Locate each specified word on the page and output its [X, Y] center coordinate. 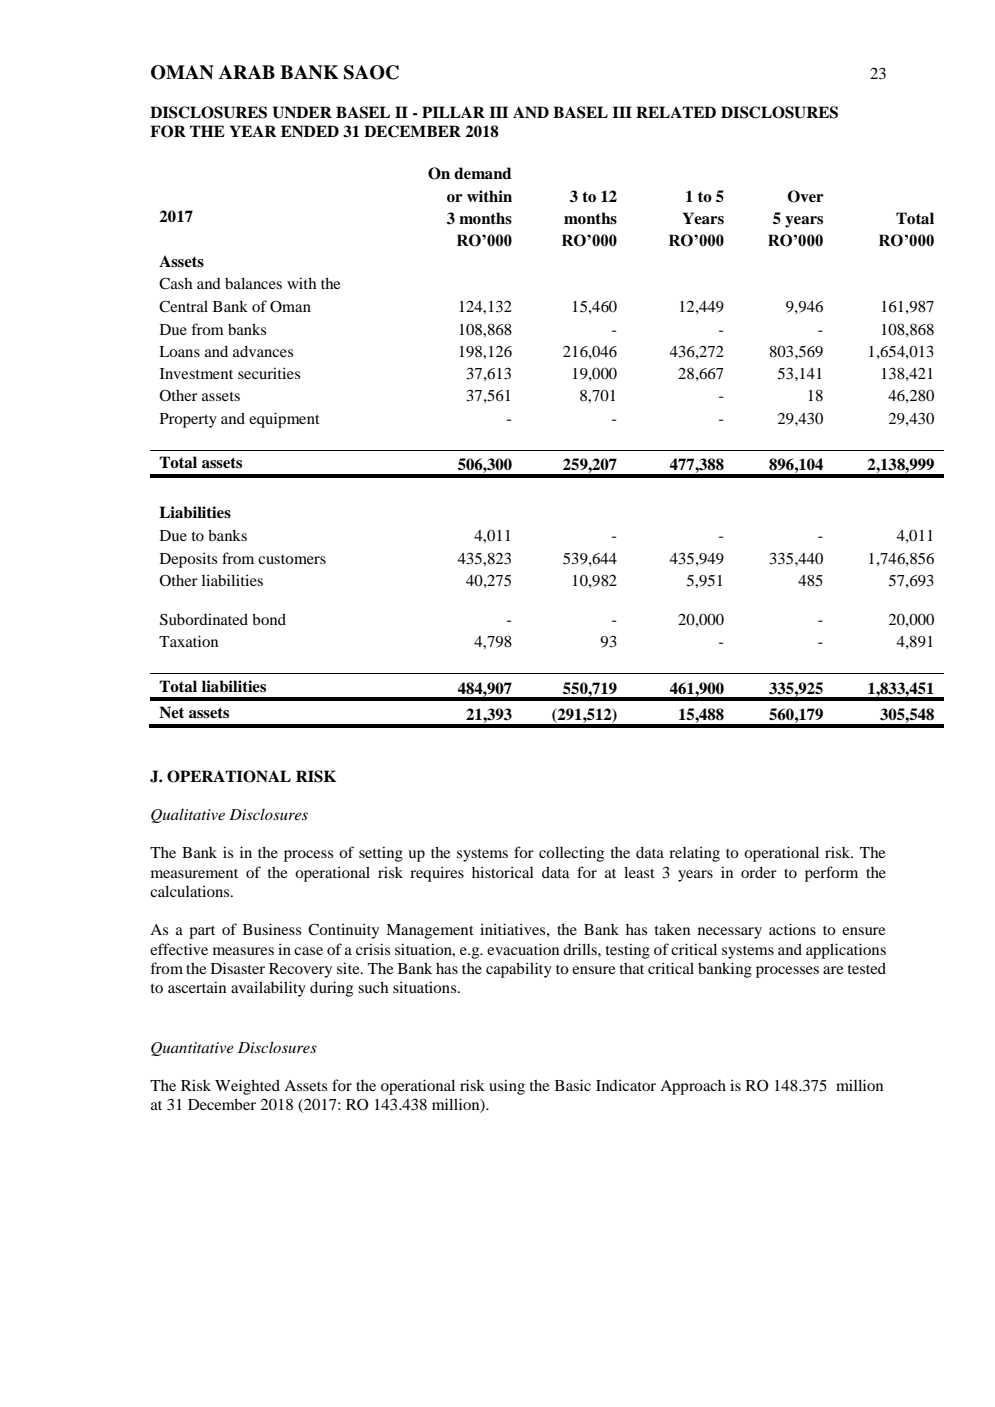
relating [694, 854]
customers [292, 559]
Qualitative [188, 815]
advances [263, 351]
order [759, 872]
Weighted [247, 1087]
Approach [693, 1087]
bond [269, 619]
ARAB [247, 72]
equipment [284, 420]
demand [483, 173]
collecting [571, 854]
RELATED [676, 112]
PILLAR [453, 112]
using [507, 1087]
